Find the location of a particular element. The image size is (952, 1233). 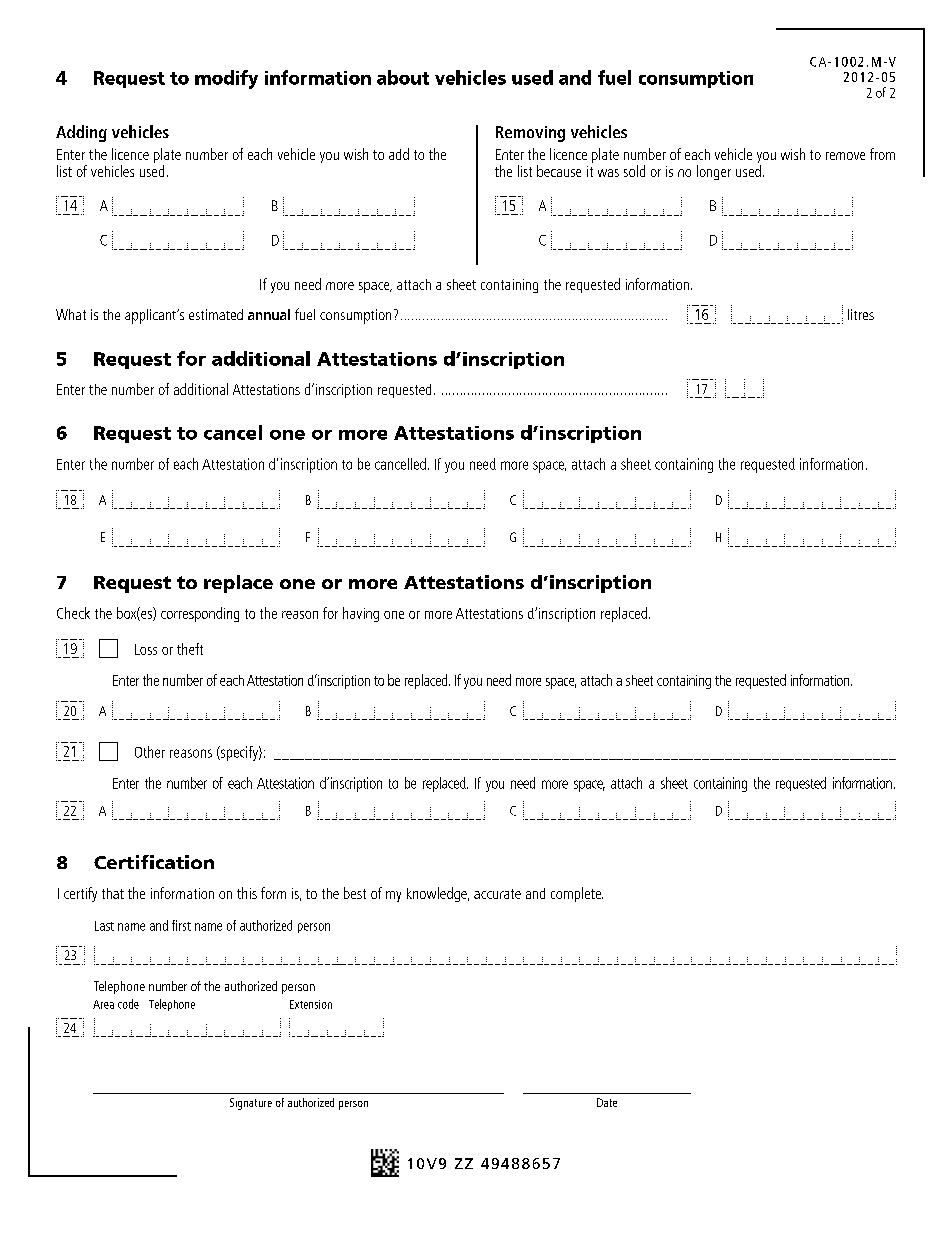

modify is located at coordinates (226, 79).
